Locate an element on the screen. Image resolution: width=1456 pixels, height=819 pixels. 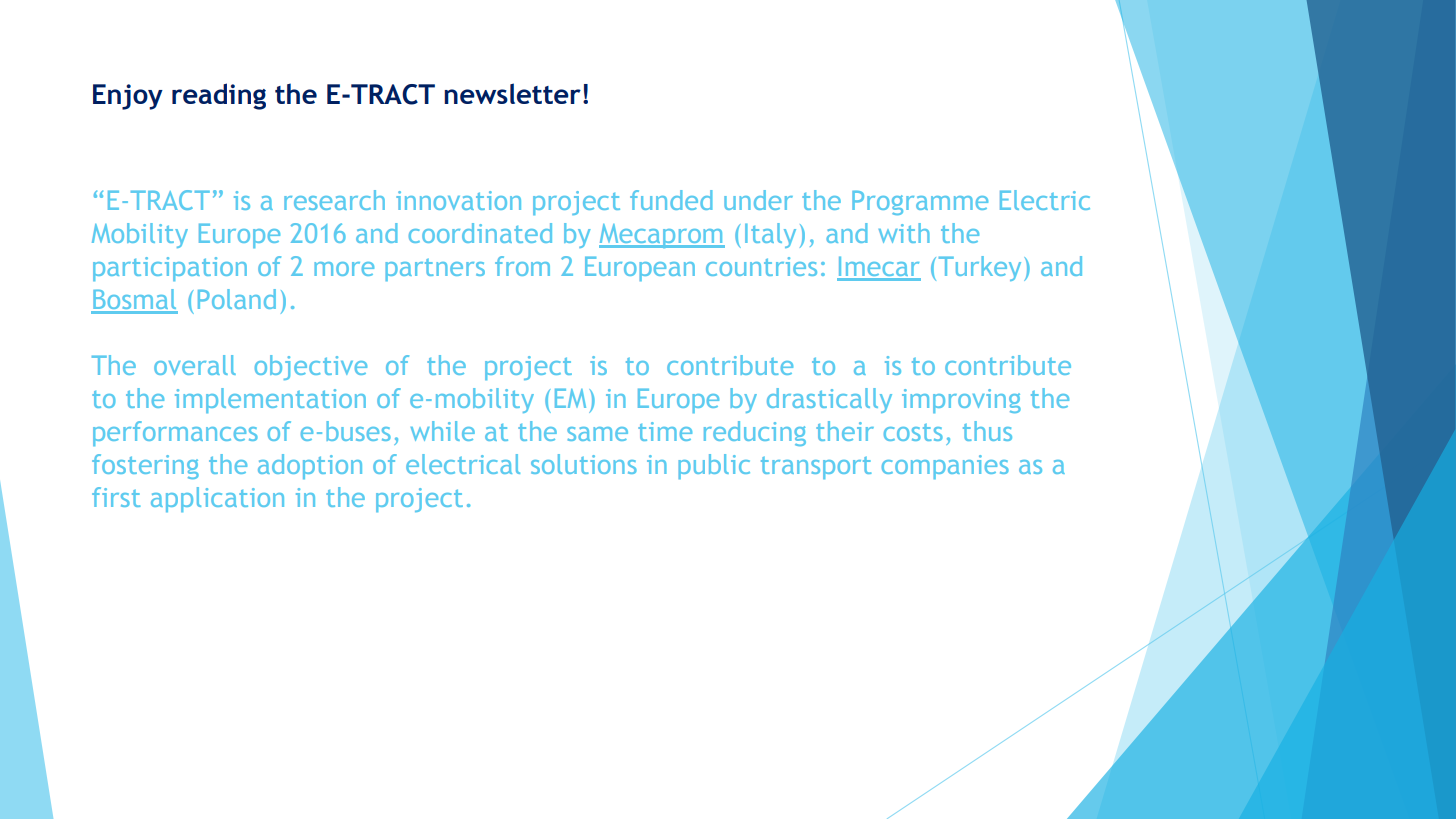
Programme is located at coordinates (920, 202).
